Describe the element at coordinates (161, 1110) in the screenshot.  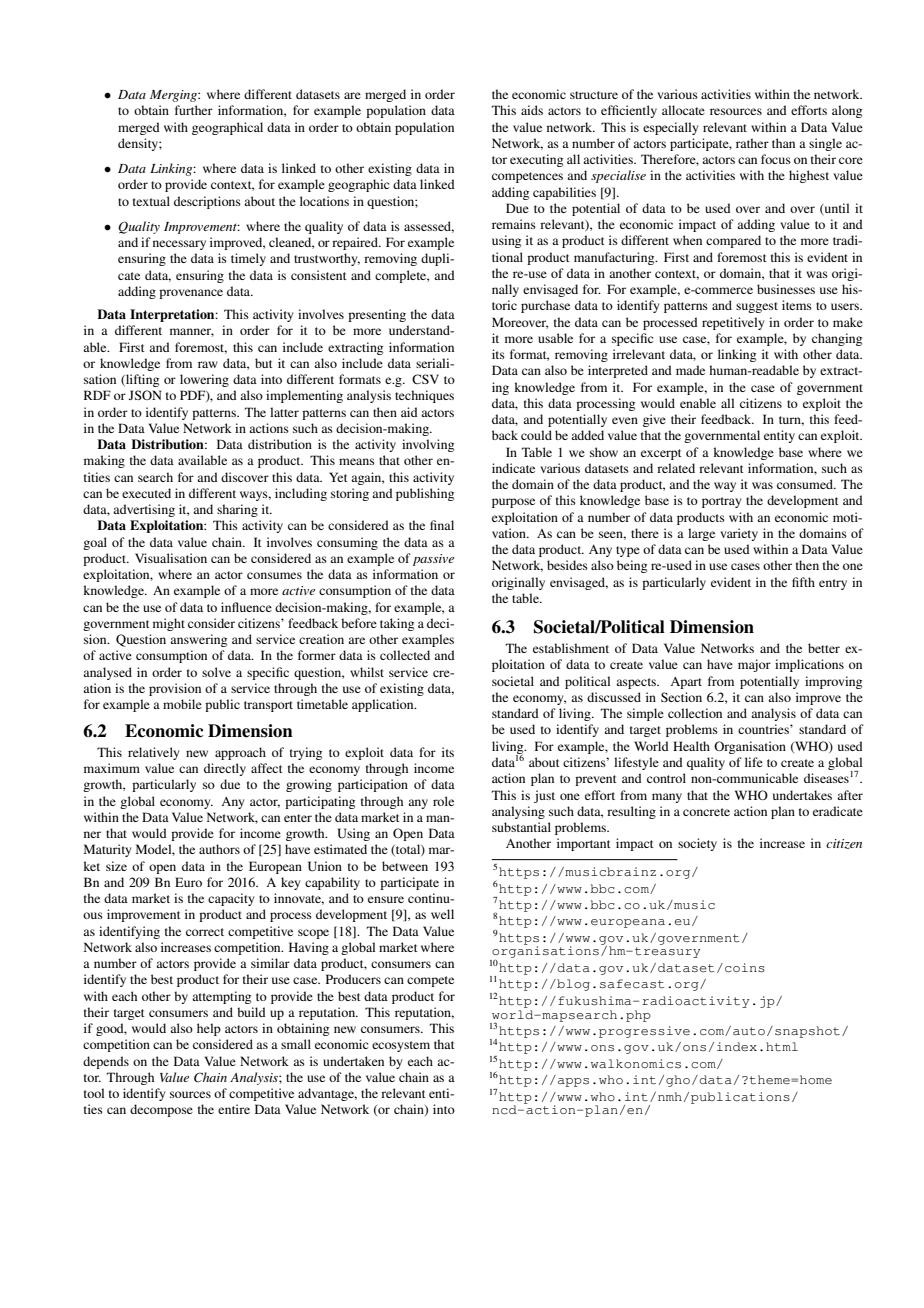
I see `decompose` at that location.
